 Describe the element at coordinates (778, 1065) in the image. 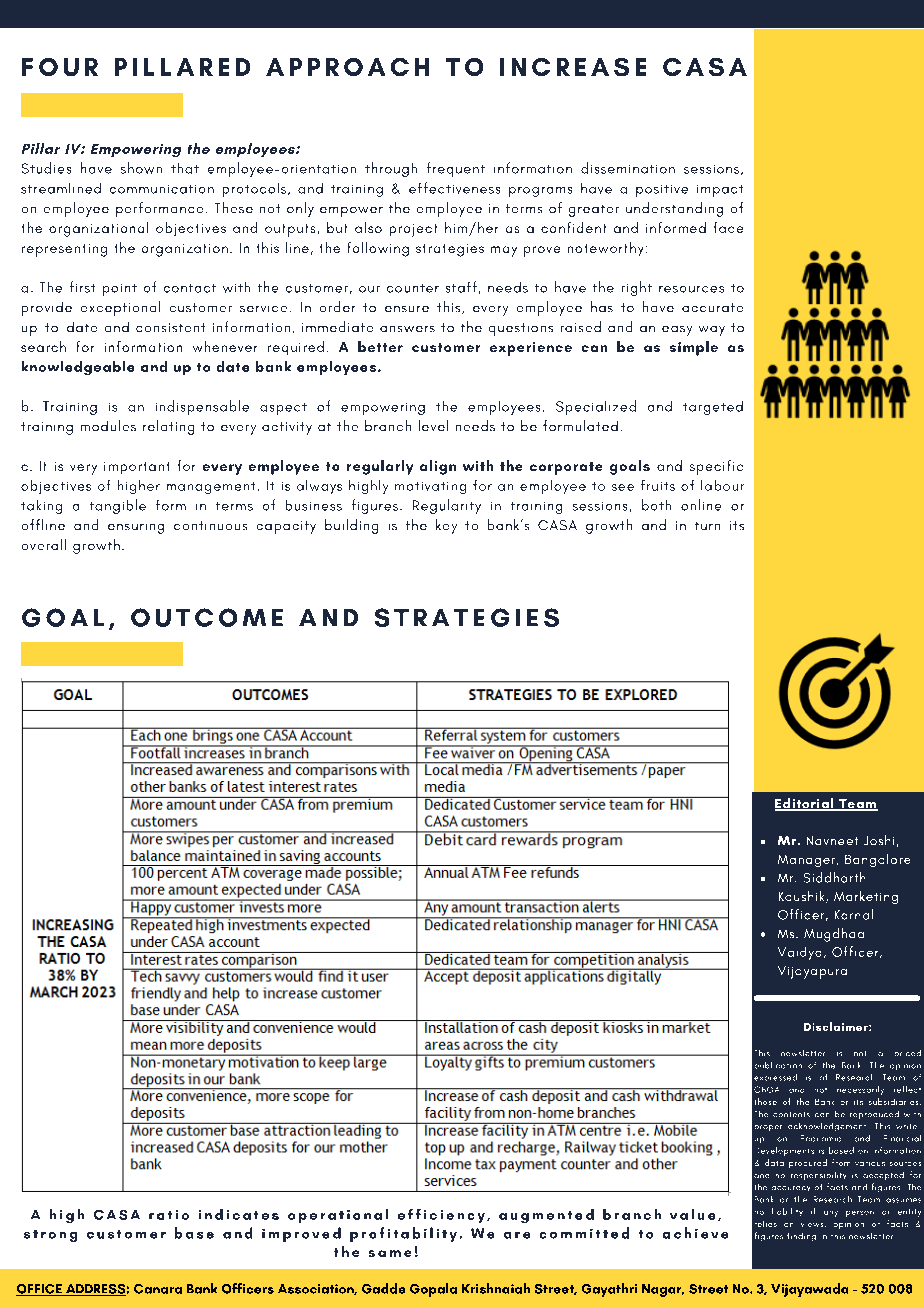

I see `publication` at that location.
